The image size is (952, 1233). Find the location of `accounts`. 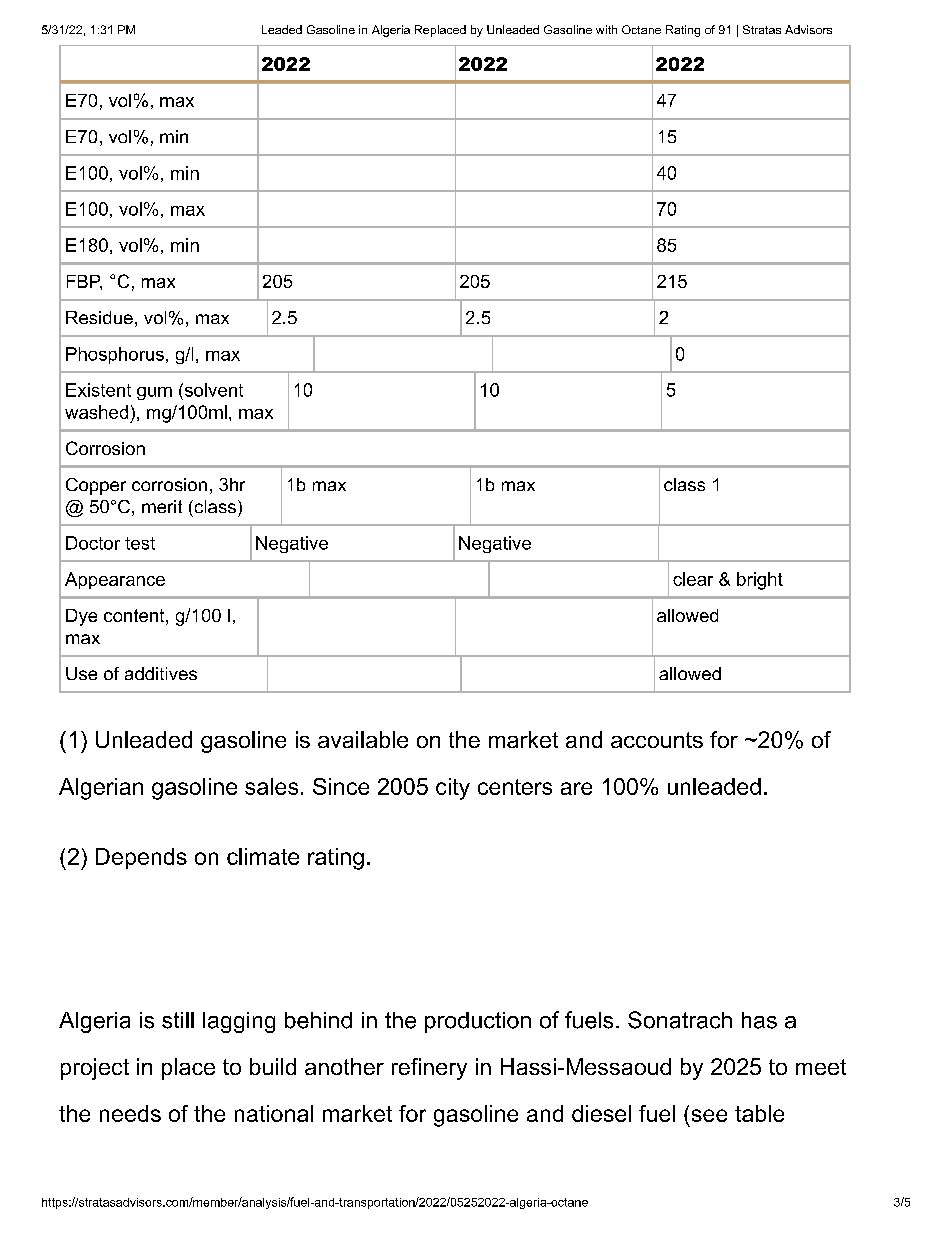

accounts is located at coordinates (657, 740).
